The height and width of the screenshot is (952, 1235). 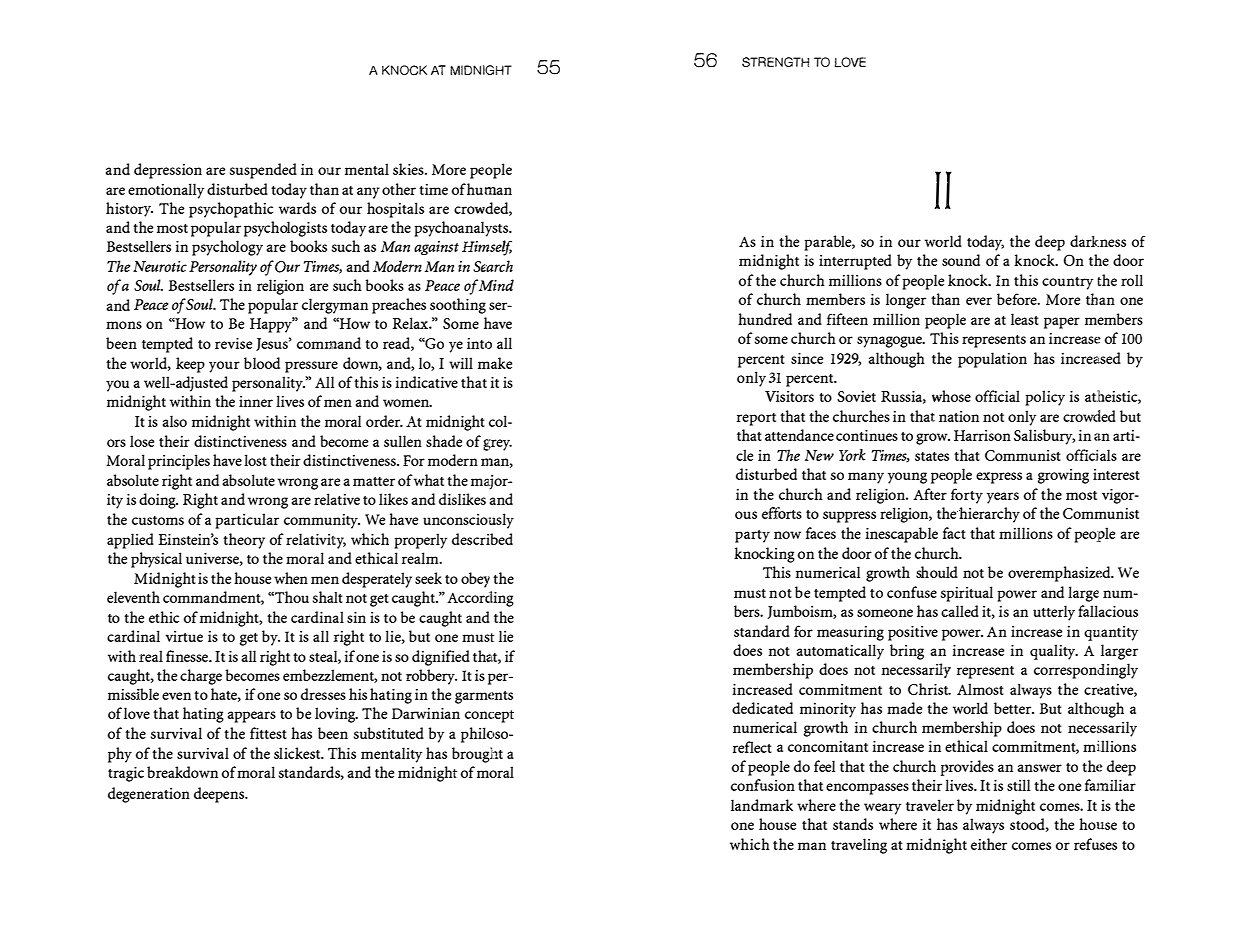 What do you see at coordinates (1060, 574) in the screenshot?
I see `overemphasized` at bounding box center [1060, 574].
